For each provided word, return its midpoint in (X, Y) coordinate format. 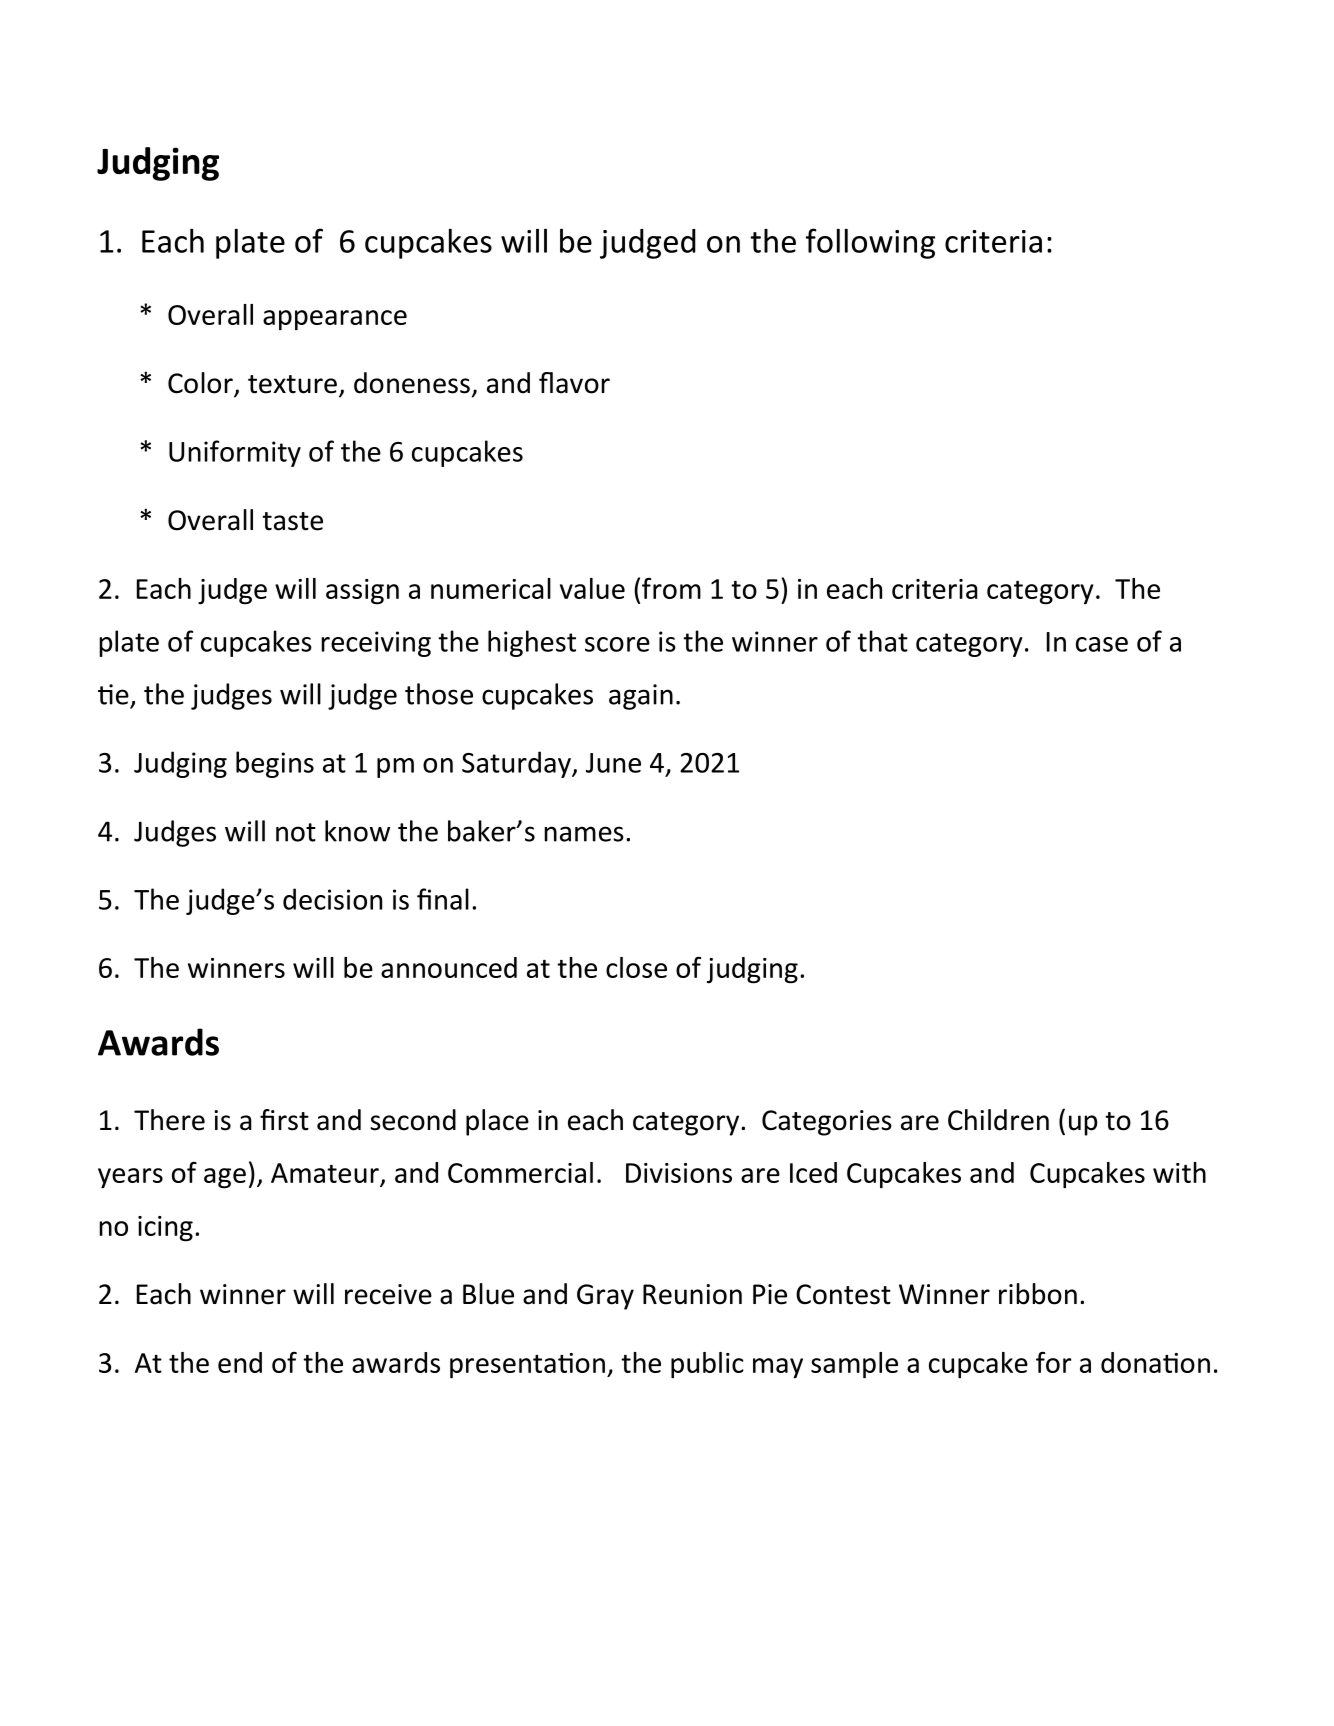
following (870, 243)
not (296, 832)
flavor (574, 383)
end (240, 1362)
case (1102, 644)
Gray (605, 1297)
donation (1155, 1362)
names (584, 834)
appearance (335, 320)
